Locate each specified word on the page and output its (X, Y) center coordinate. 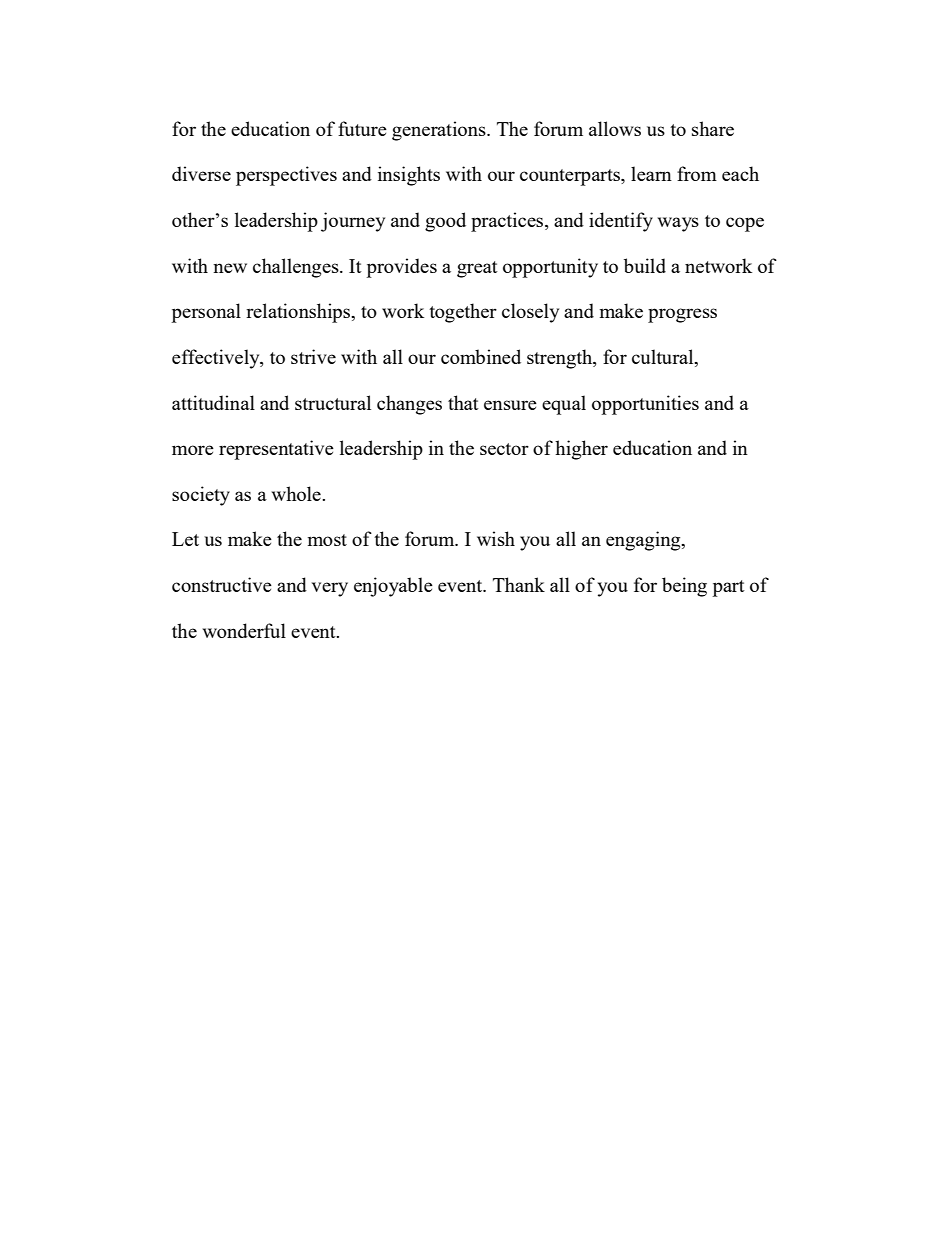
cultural (664, 358)
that (463, 402)
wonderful (244, 630)
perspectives (286, 176)
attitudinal (213, 402)
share (713, 128)
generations (440, 131)
